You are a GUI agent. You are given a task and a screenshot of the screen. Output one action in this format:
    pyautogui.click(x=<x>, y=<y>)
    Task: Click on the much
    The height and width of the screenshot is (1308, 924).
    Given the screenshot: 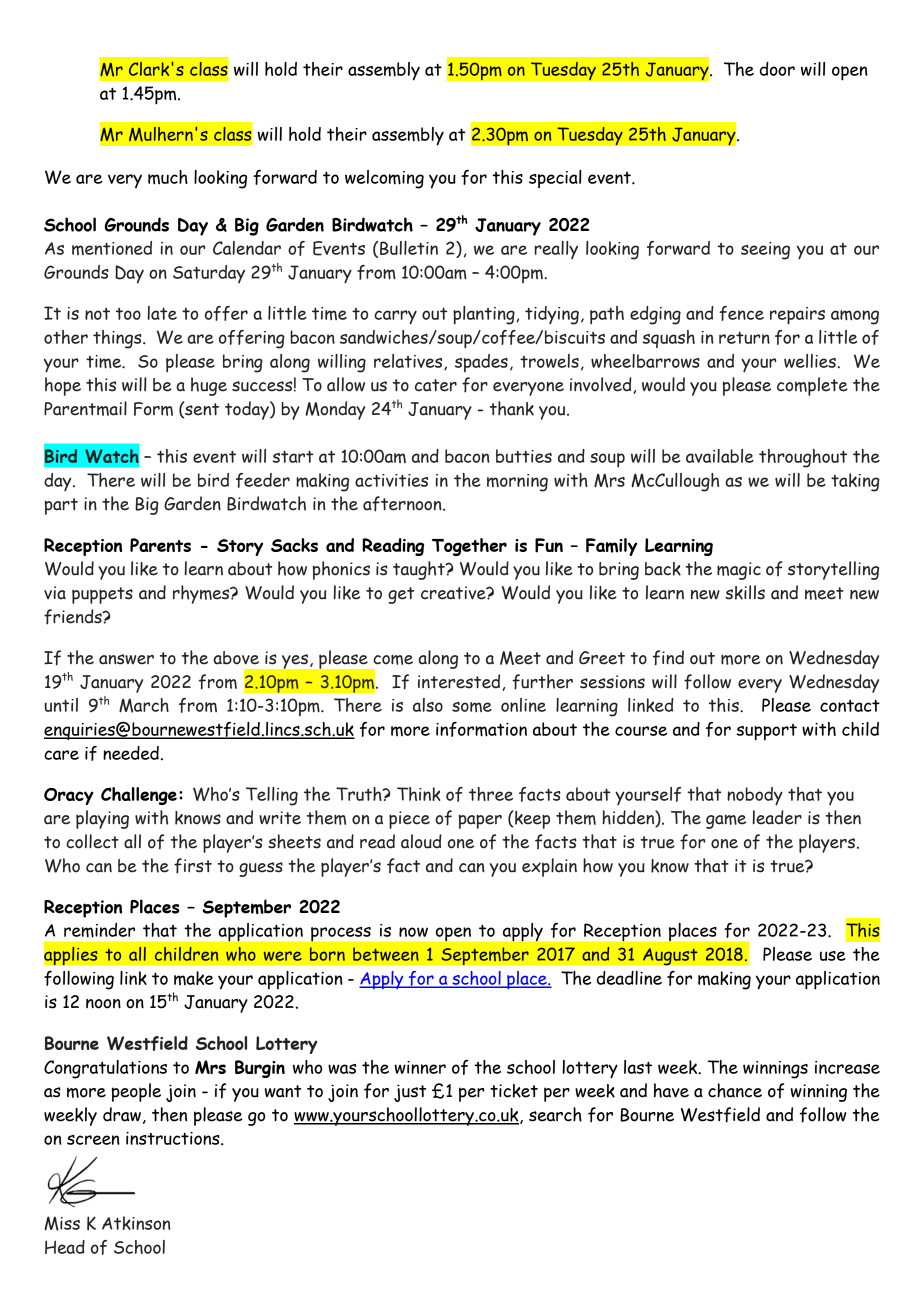 What is the action you would take?
    pyautogui.click(x=168, y=177)
